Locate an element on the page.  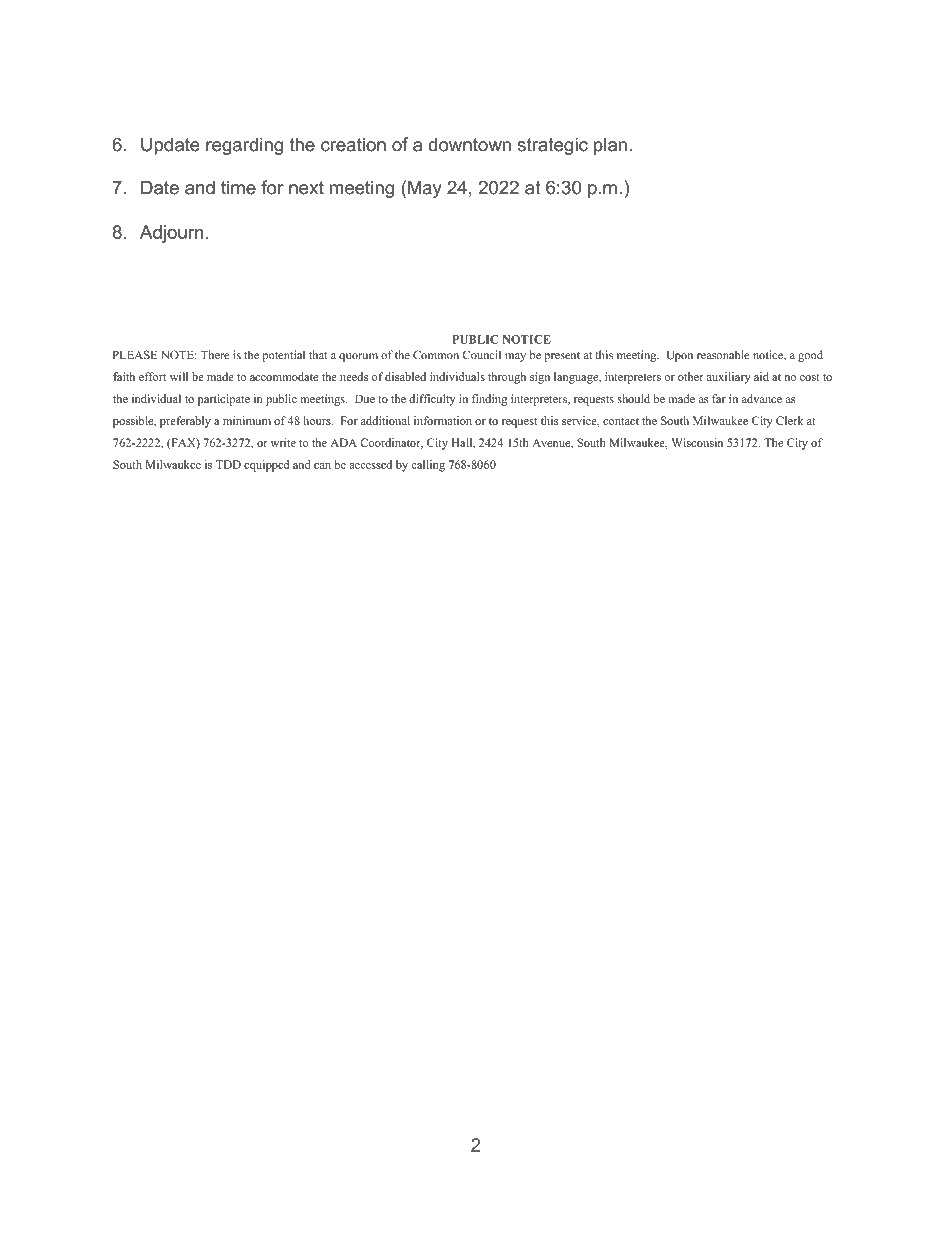
will is located at coordinates (179, 376).
